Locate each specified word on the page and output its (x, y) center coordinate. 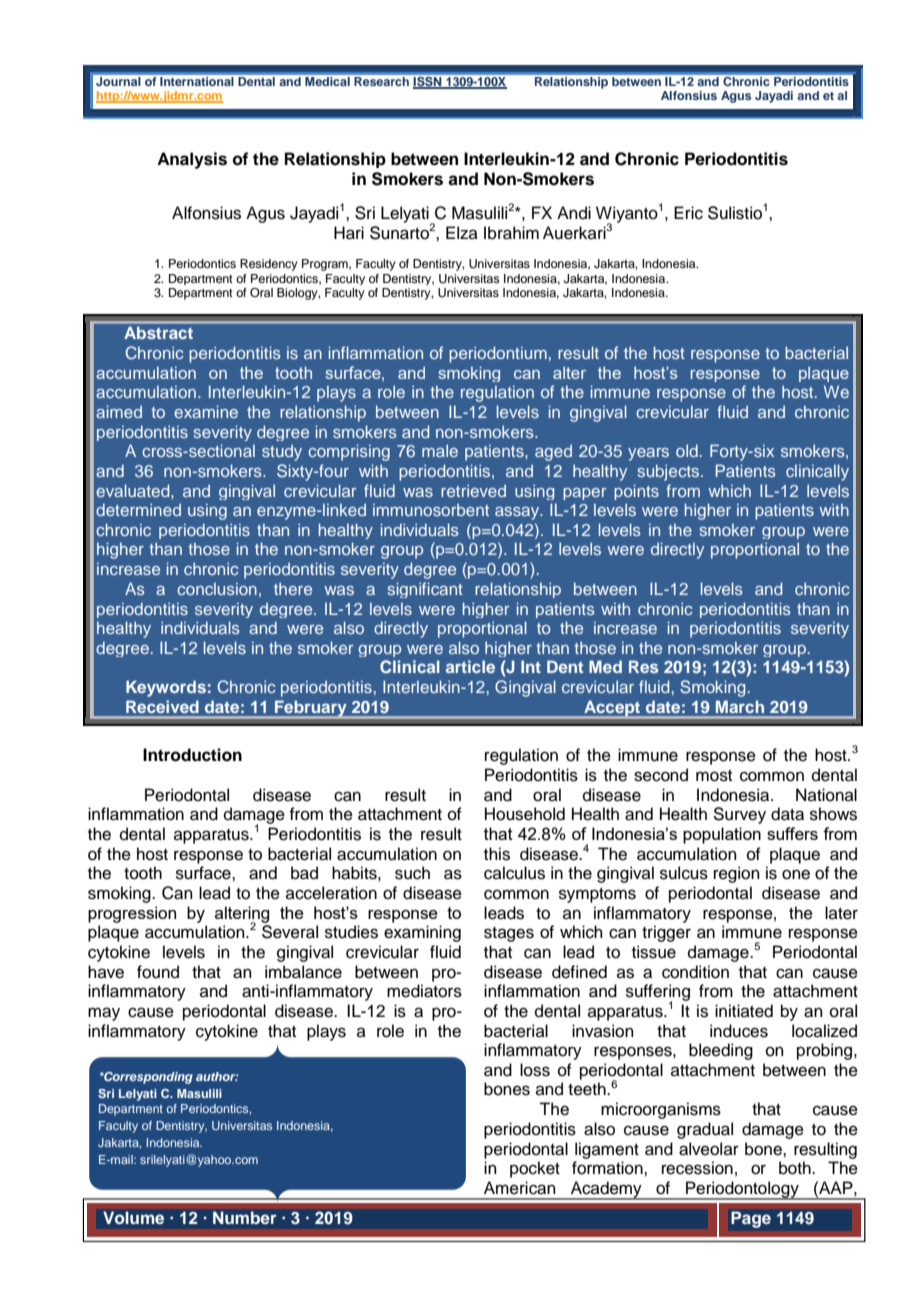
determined (138, 510)
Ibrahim (511, 233)
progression (132, 914)
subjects (670, 473)
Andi (574, 213)
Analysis (192, 160)
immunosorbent (431, 510)
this (497, 854)
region (737, 874)
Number (245, 1217)
